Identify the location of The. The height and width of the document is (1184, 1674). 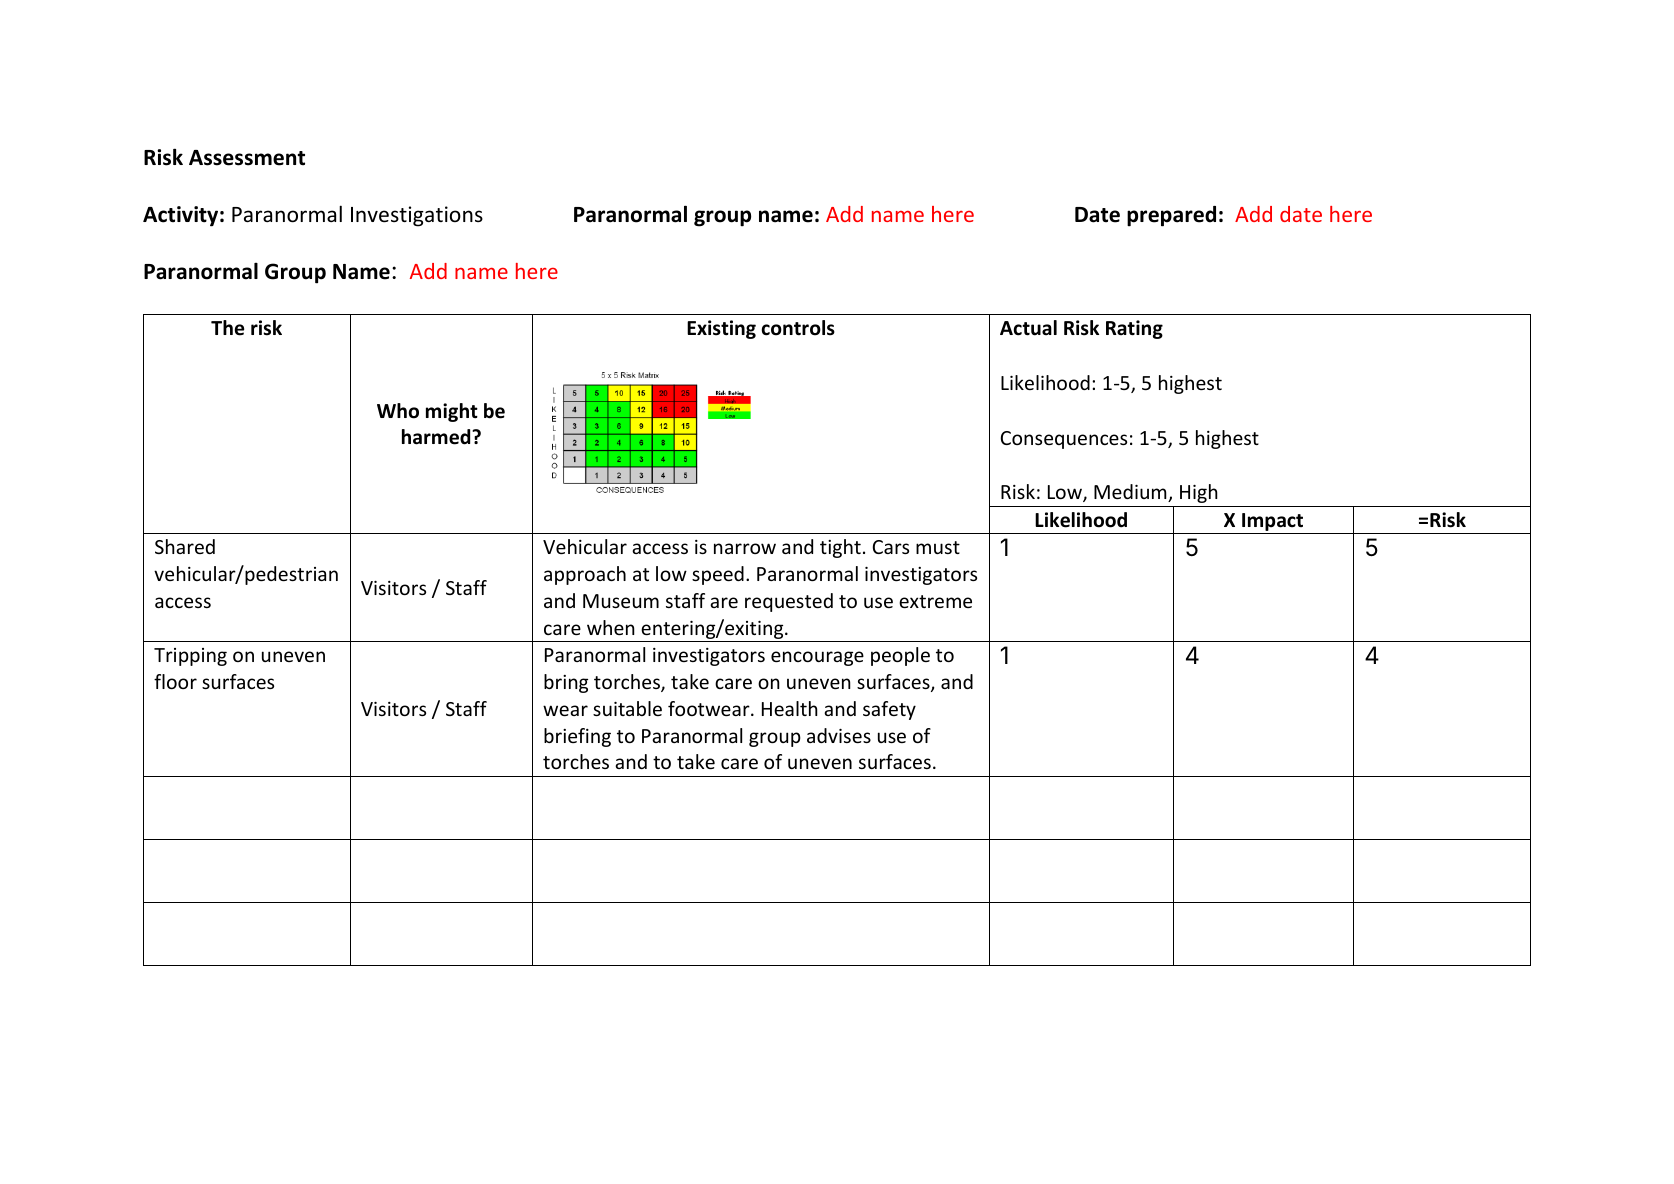
(227, 328).
